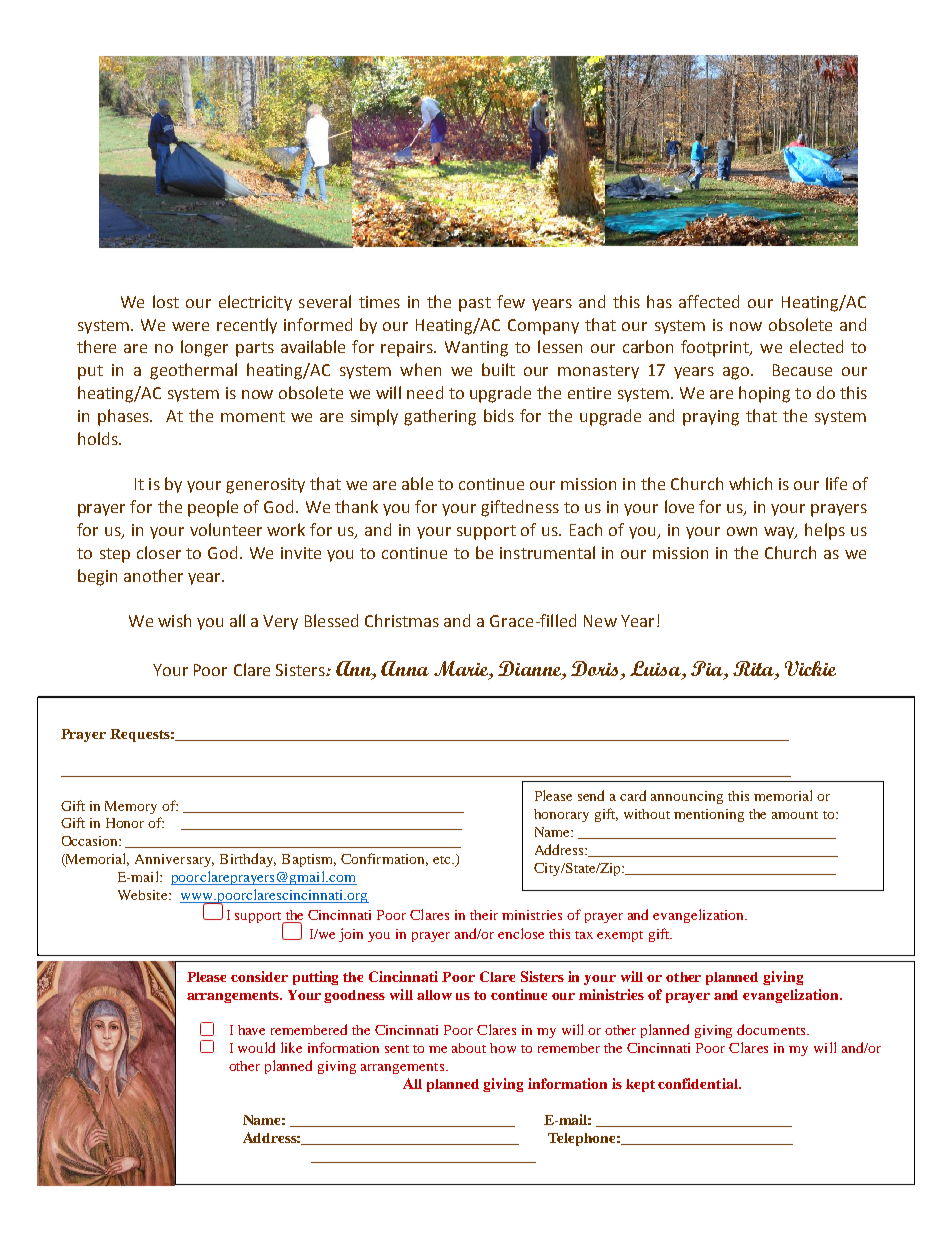  I want to click on would, so click(256, 1047).
